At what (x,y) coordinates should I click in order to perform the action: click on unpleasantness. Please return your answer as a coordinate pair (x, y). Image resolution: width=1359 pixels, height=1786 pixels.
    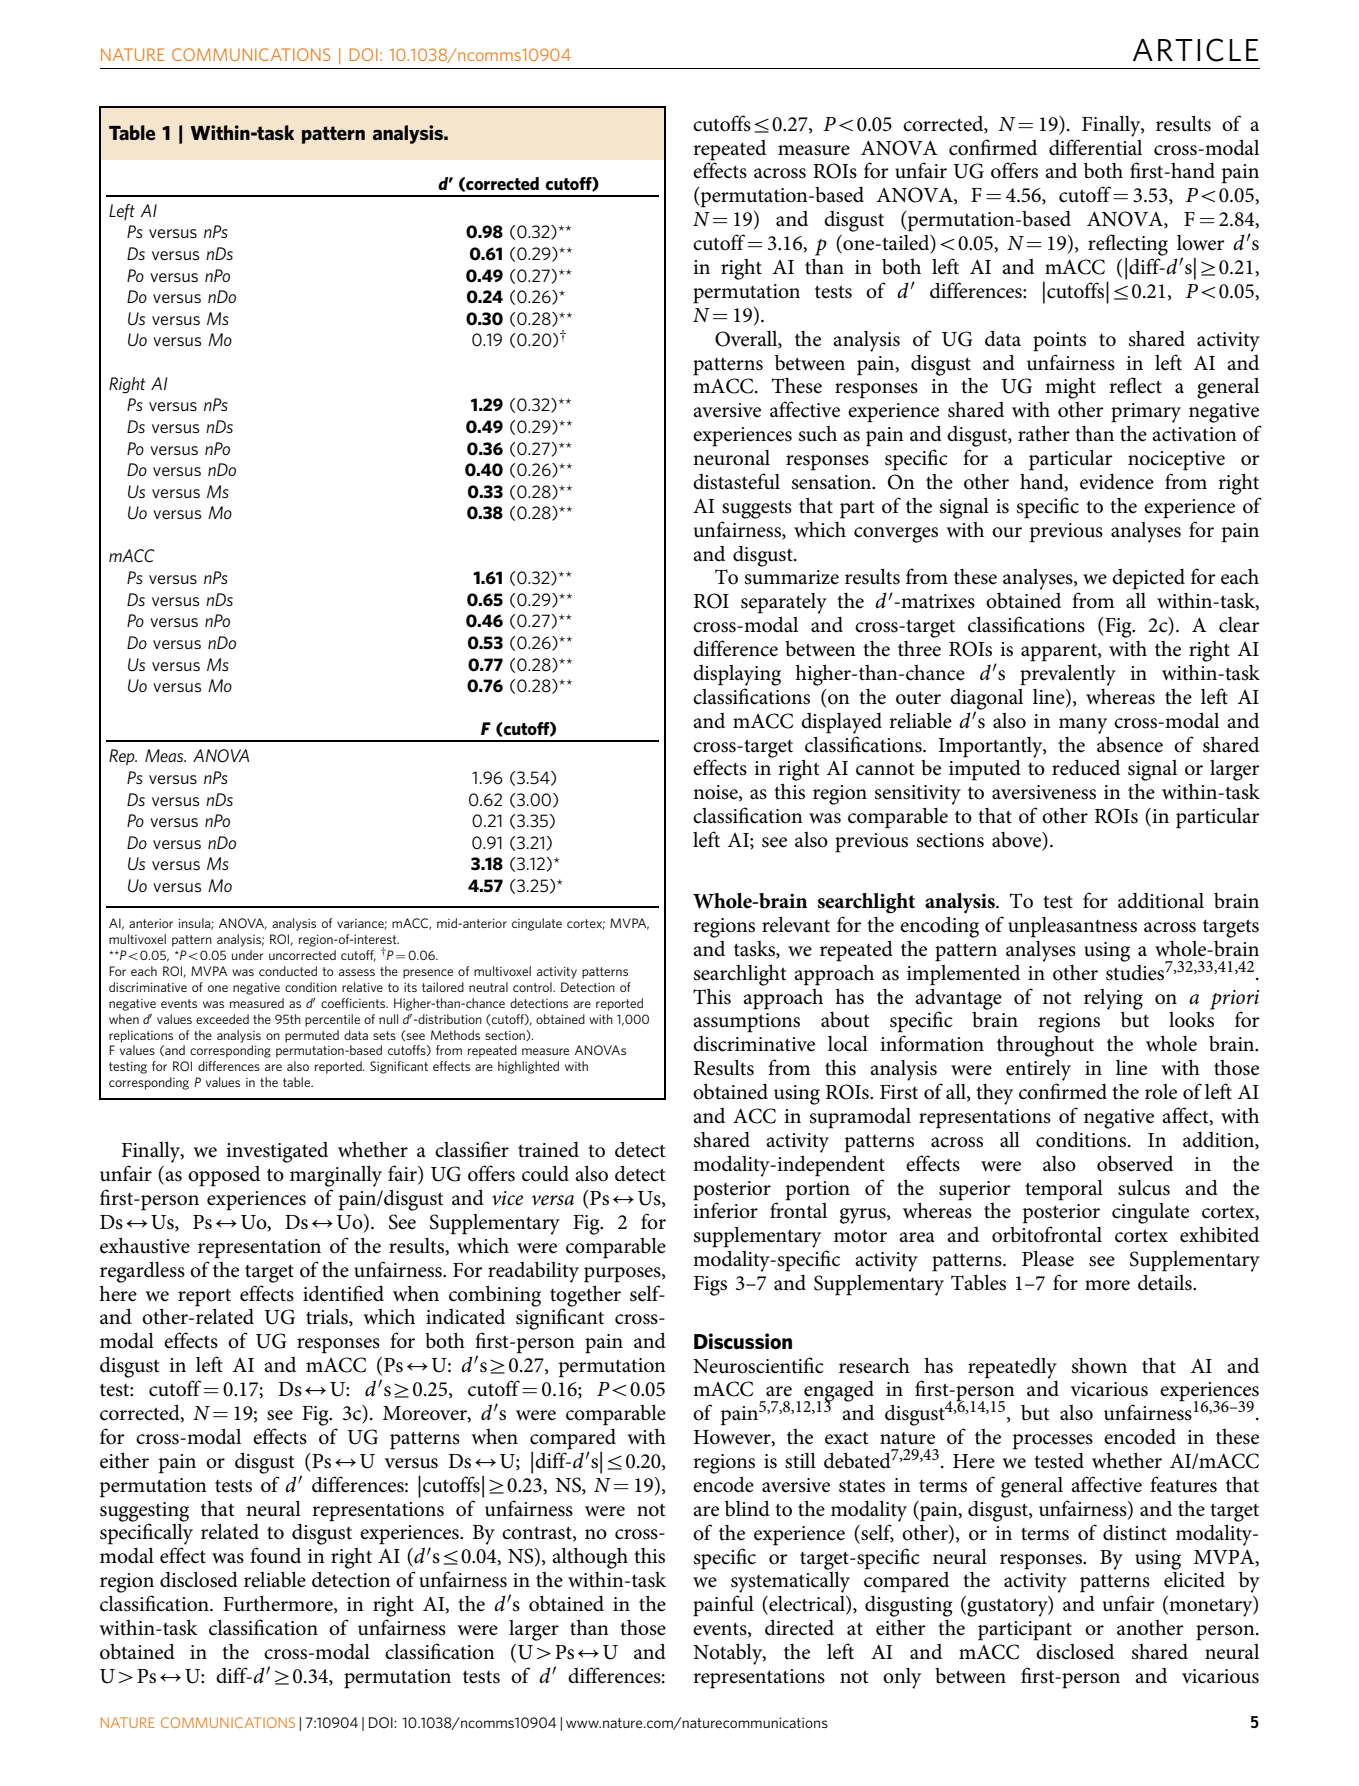
    Looking at the image, I should click on (1072, 927).
